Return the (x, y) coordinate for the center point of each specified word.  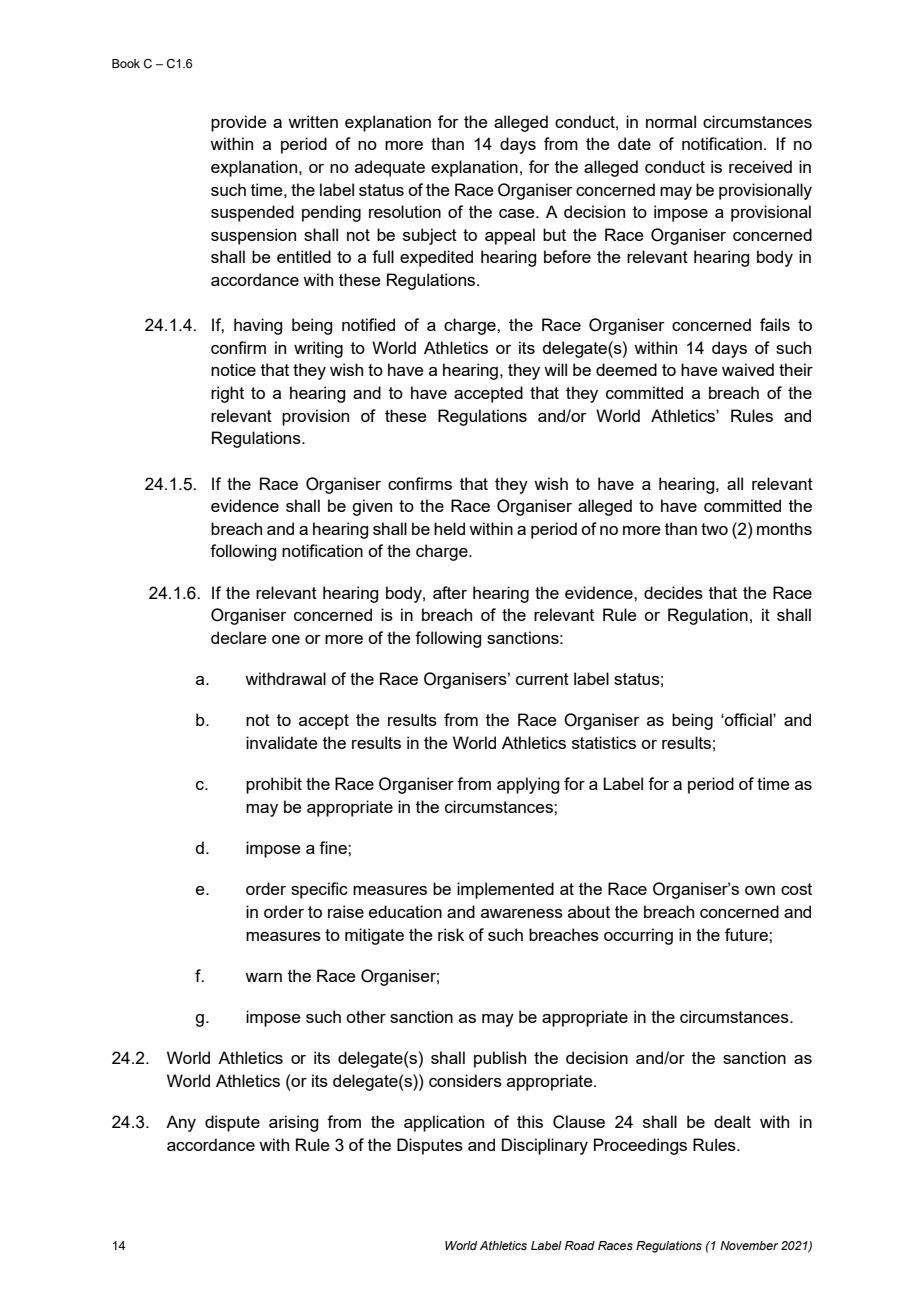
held (449, 528)
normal (671, 121)
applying (528, 785)
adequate (390, 168)
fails (775, 324)
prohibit (274, 785)
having (258, 326)
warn (263, 977)
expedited (436, 258)
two (714, 529)
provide (239, 123)
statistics (604, 742)
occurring (638, 936)
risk (451, 934)
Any (181, 1123)
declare (239, 637)
